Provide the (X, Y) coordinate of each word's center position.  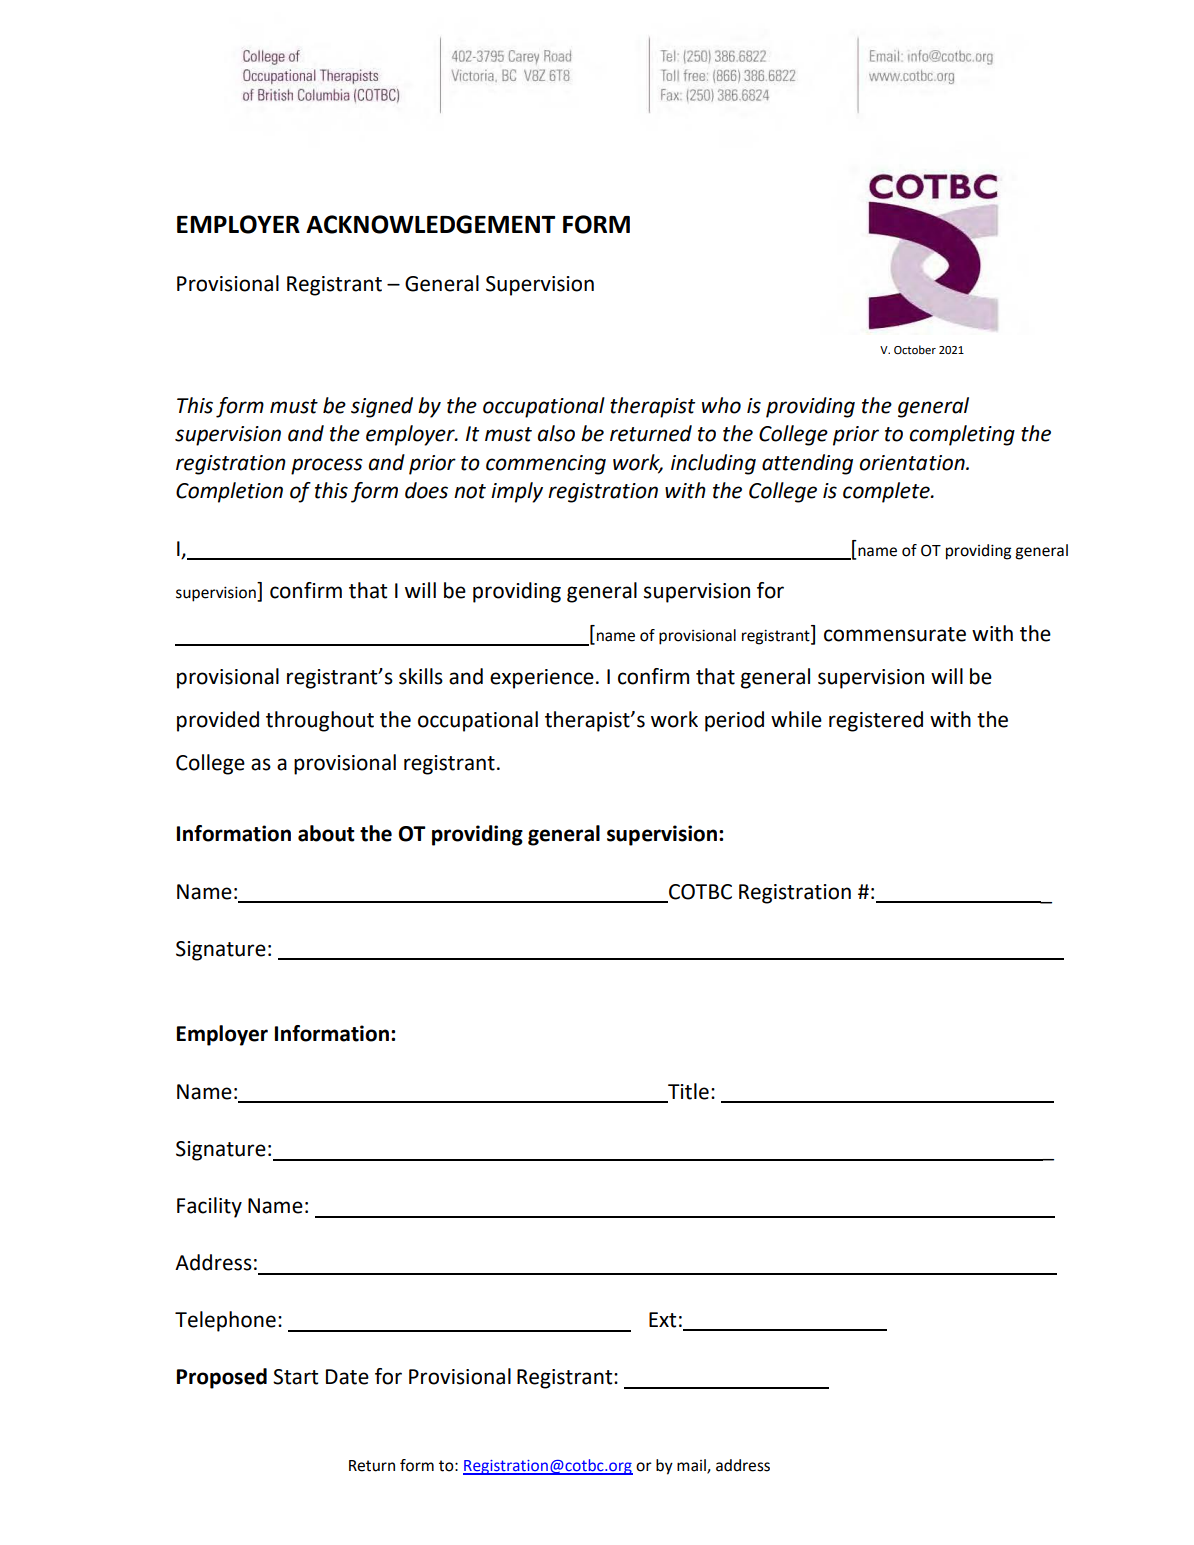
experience (542, 679)
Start (295, 1377)
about (326, 833)
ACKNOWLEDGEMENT (430, 224)
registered (876, 721)
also (556, 433)
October (915, 350)
